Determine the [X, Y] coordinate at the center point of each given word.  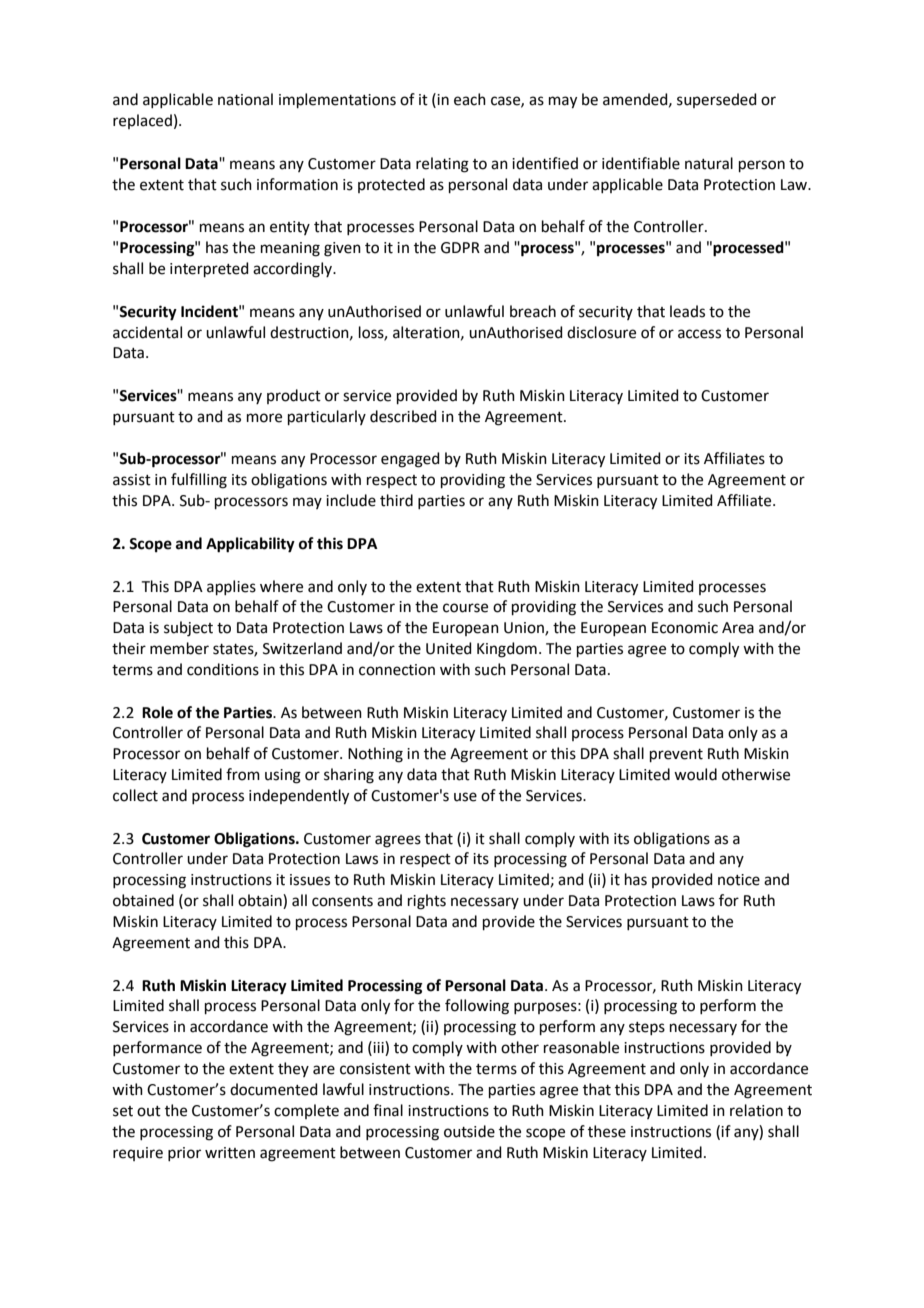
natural [709, 163]
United [449, 648]
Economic [685, 628]
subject [188, 629]
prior [184, 1154]
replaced [142, 121]
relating [442, 165]
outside [469, 1131]
